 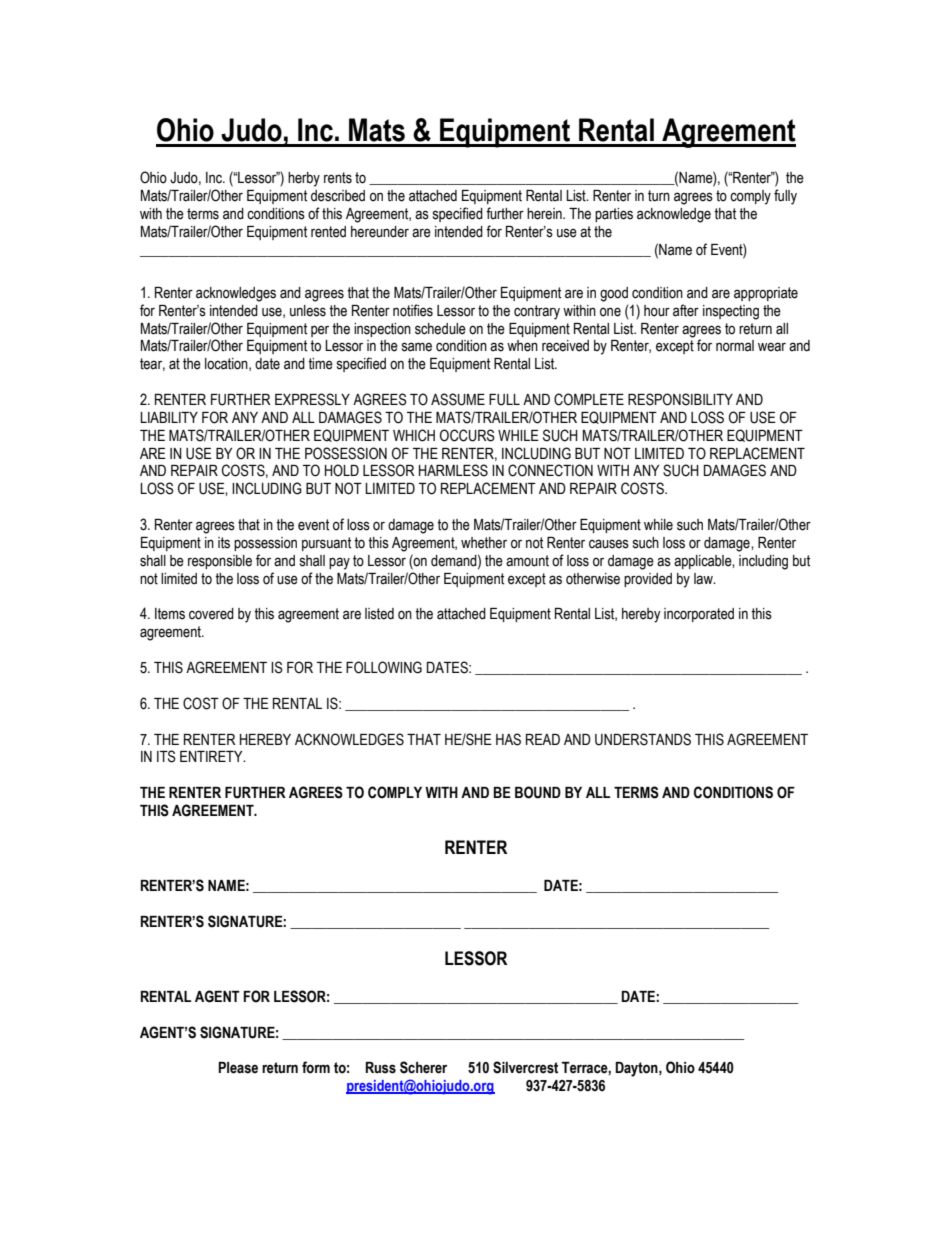 What do you see at coordinates (381, 1068) in the screenshot?
I see `Russ` at bounding box center [381, 1068].
